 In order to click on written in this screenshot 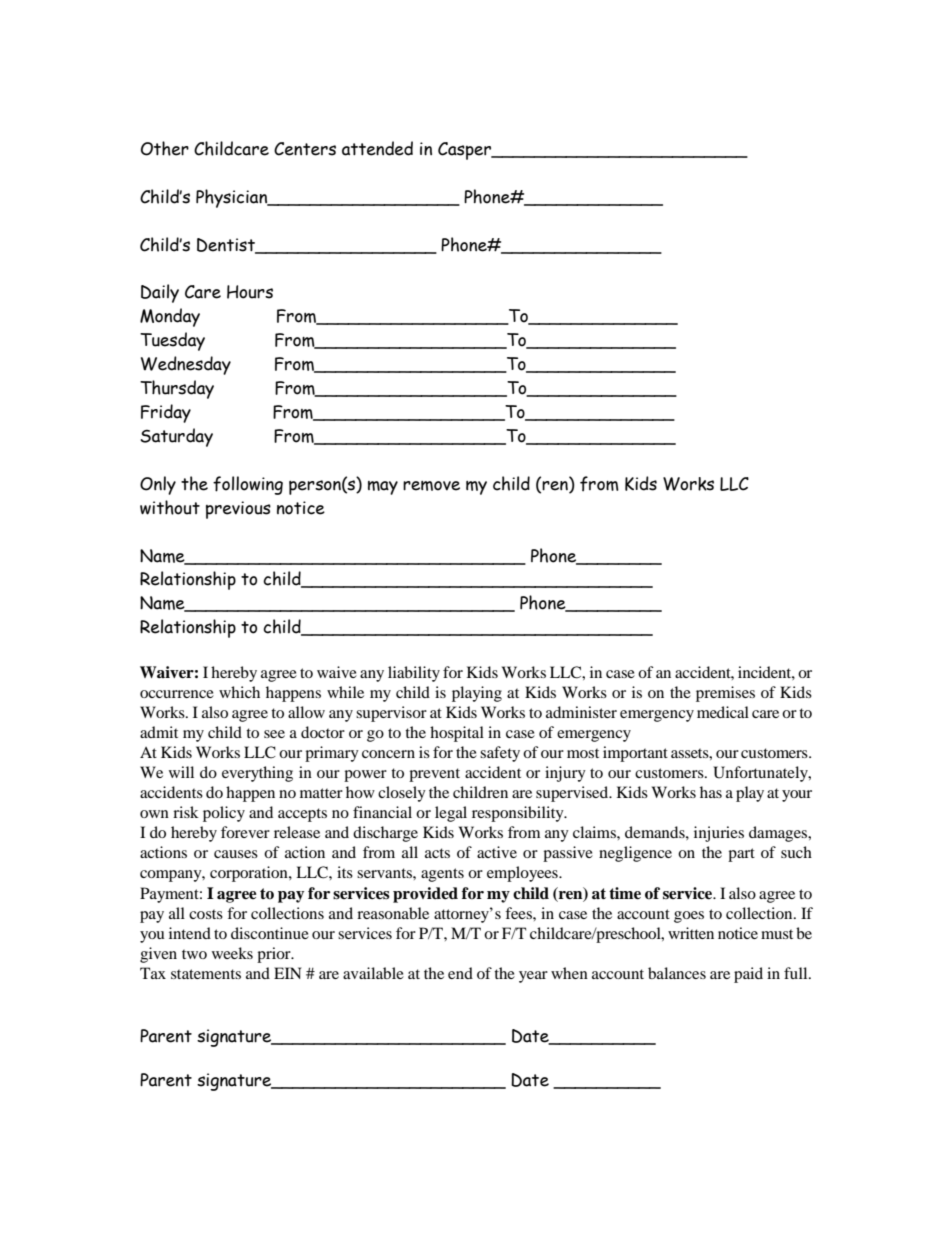, I will do `click(691, 933)`.
